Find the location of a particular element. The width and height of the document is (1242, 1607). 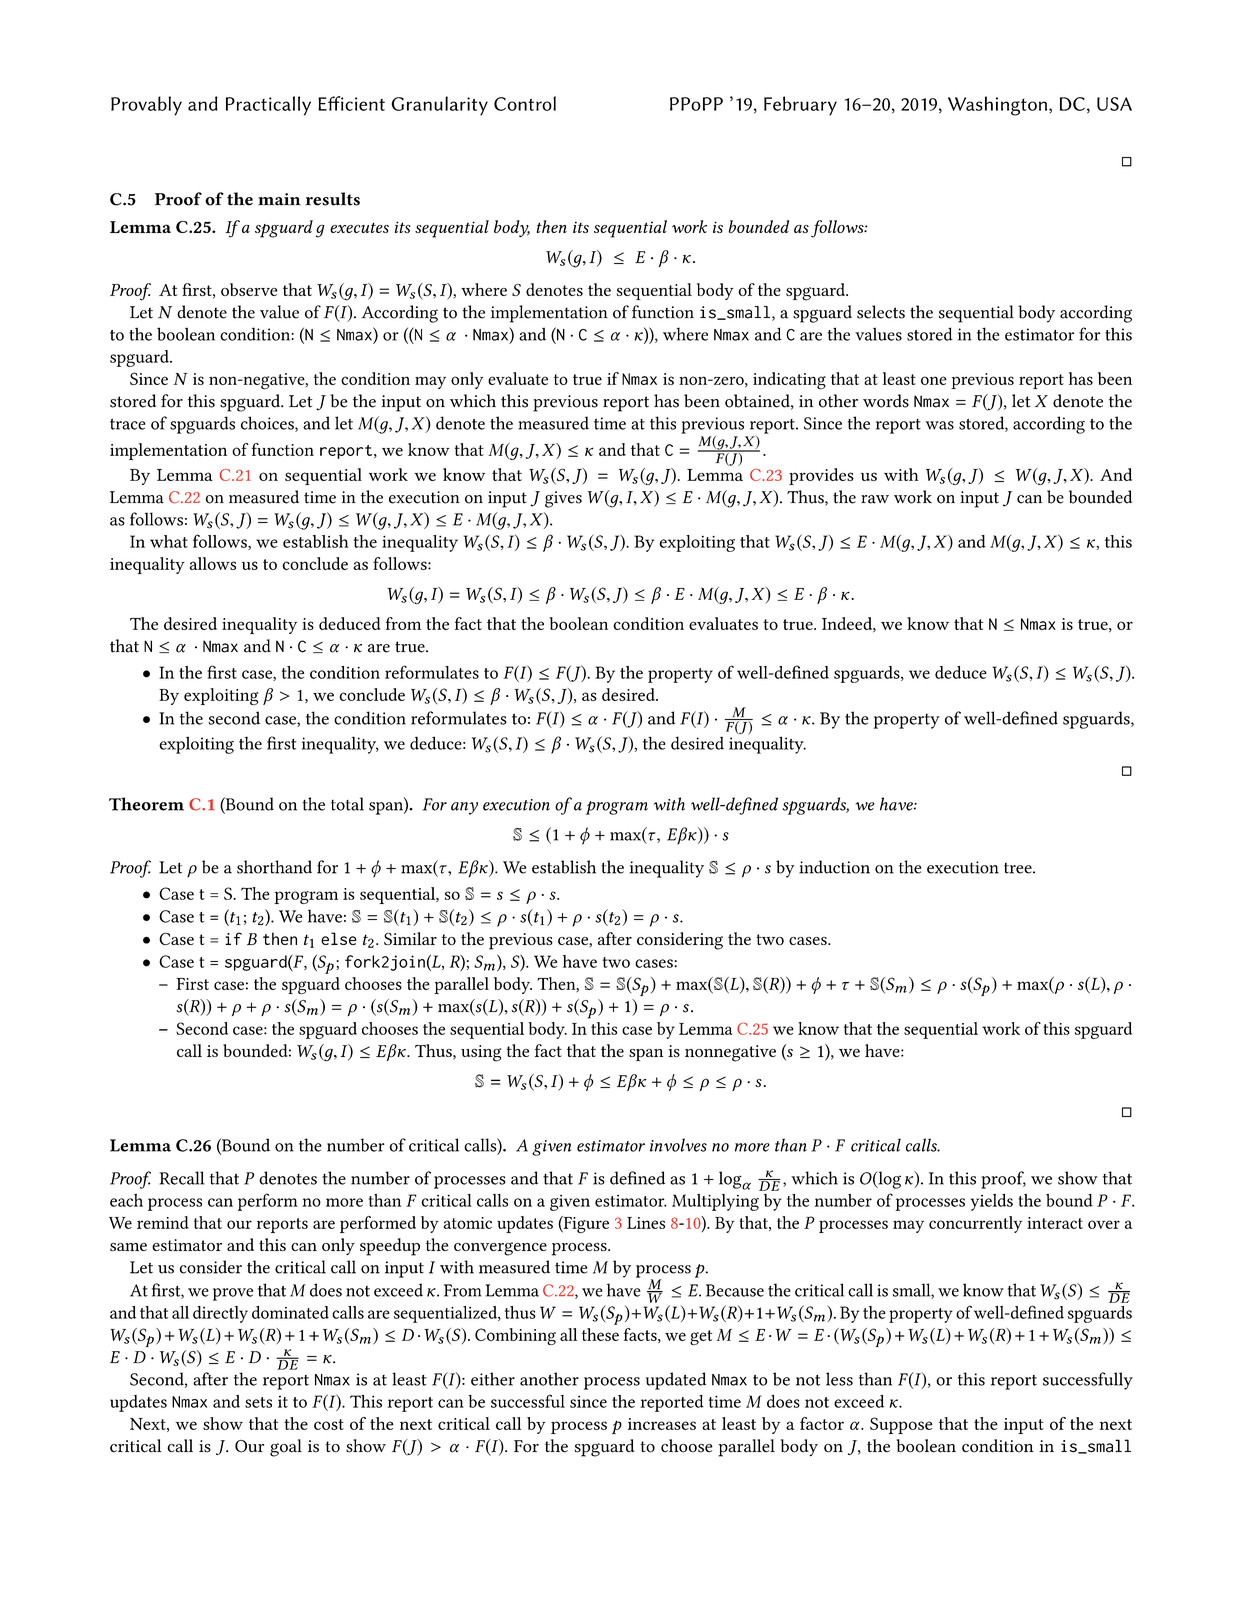

Control is located at coordinates (525, 103).
